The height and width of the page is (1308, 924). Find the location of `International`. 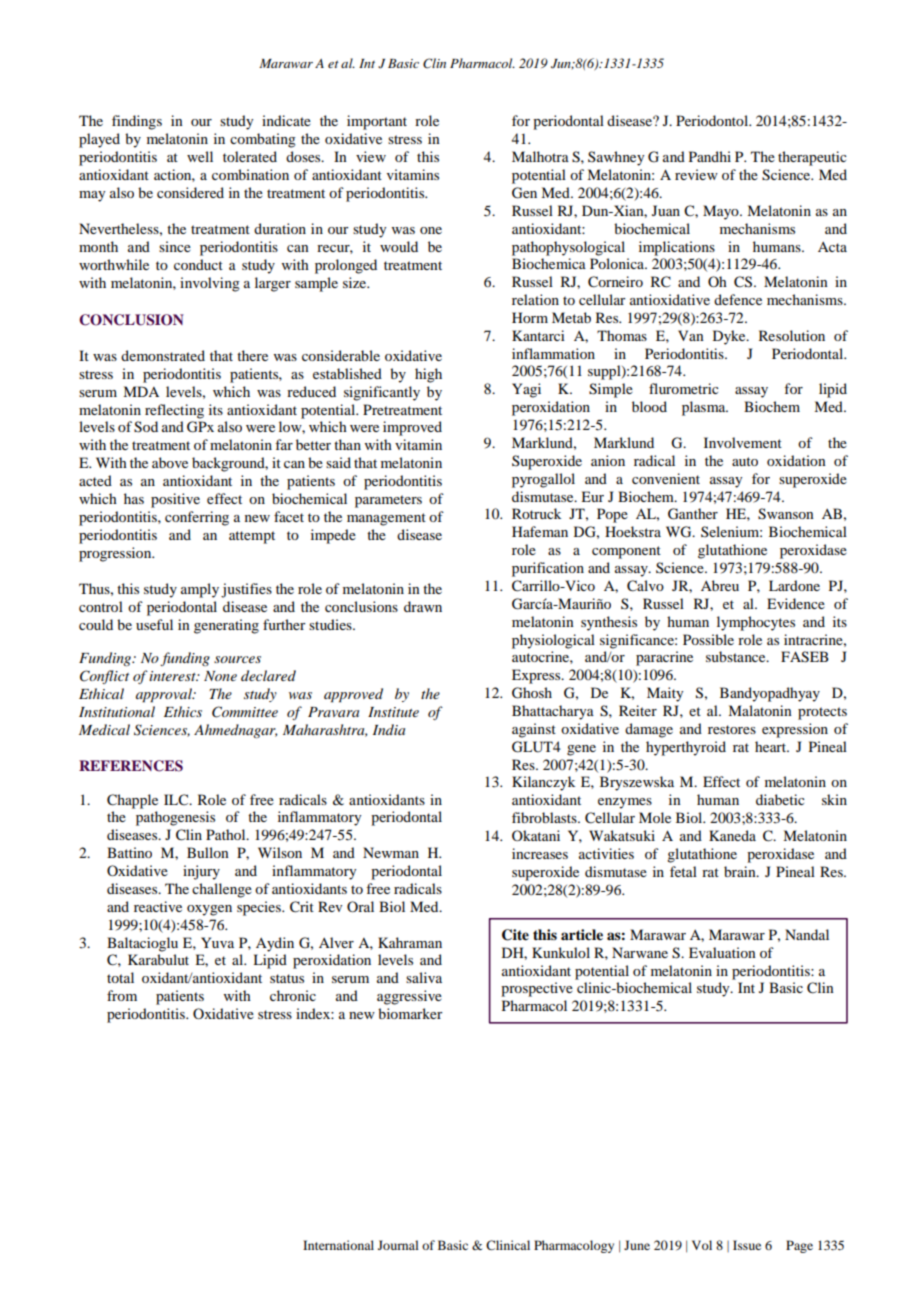

International is located at coordinates (338, 1245).
